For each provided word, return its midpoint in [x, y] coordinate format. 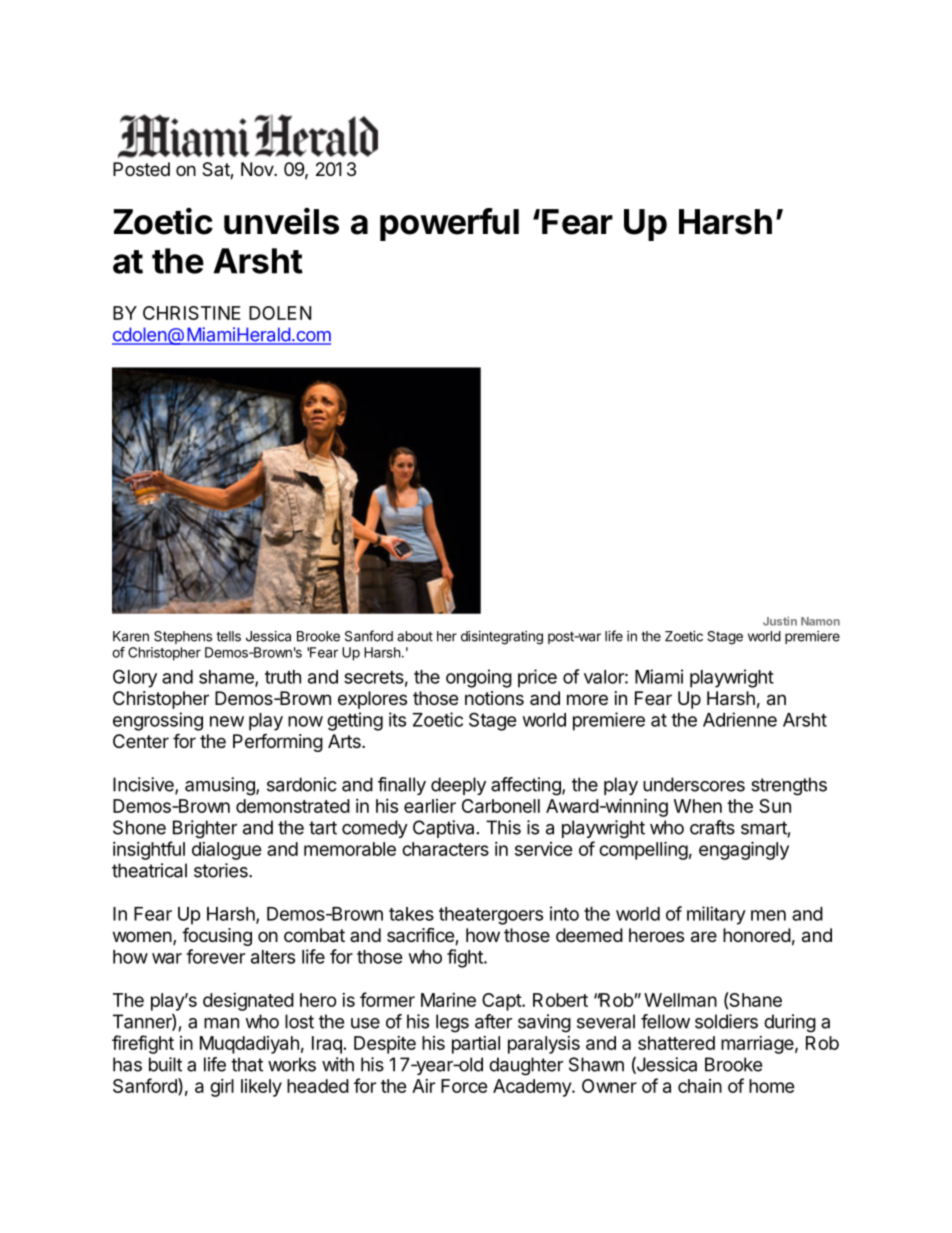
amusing [221, 786]
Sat [216, 170]
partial [476, 1045]
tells [228, 636]
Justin [780, 621]
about [415, 636]
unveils [281, 221]
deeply [458, 786]
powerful [449, 224]
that [247, 1064]
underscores [694, 784]
